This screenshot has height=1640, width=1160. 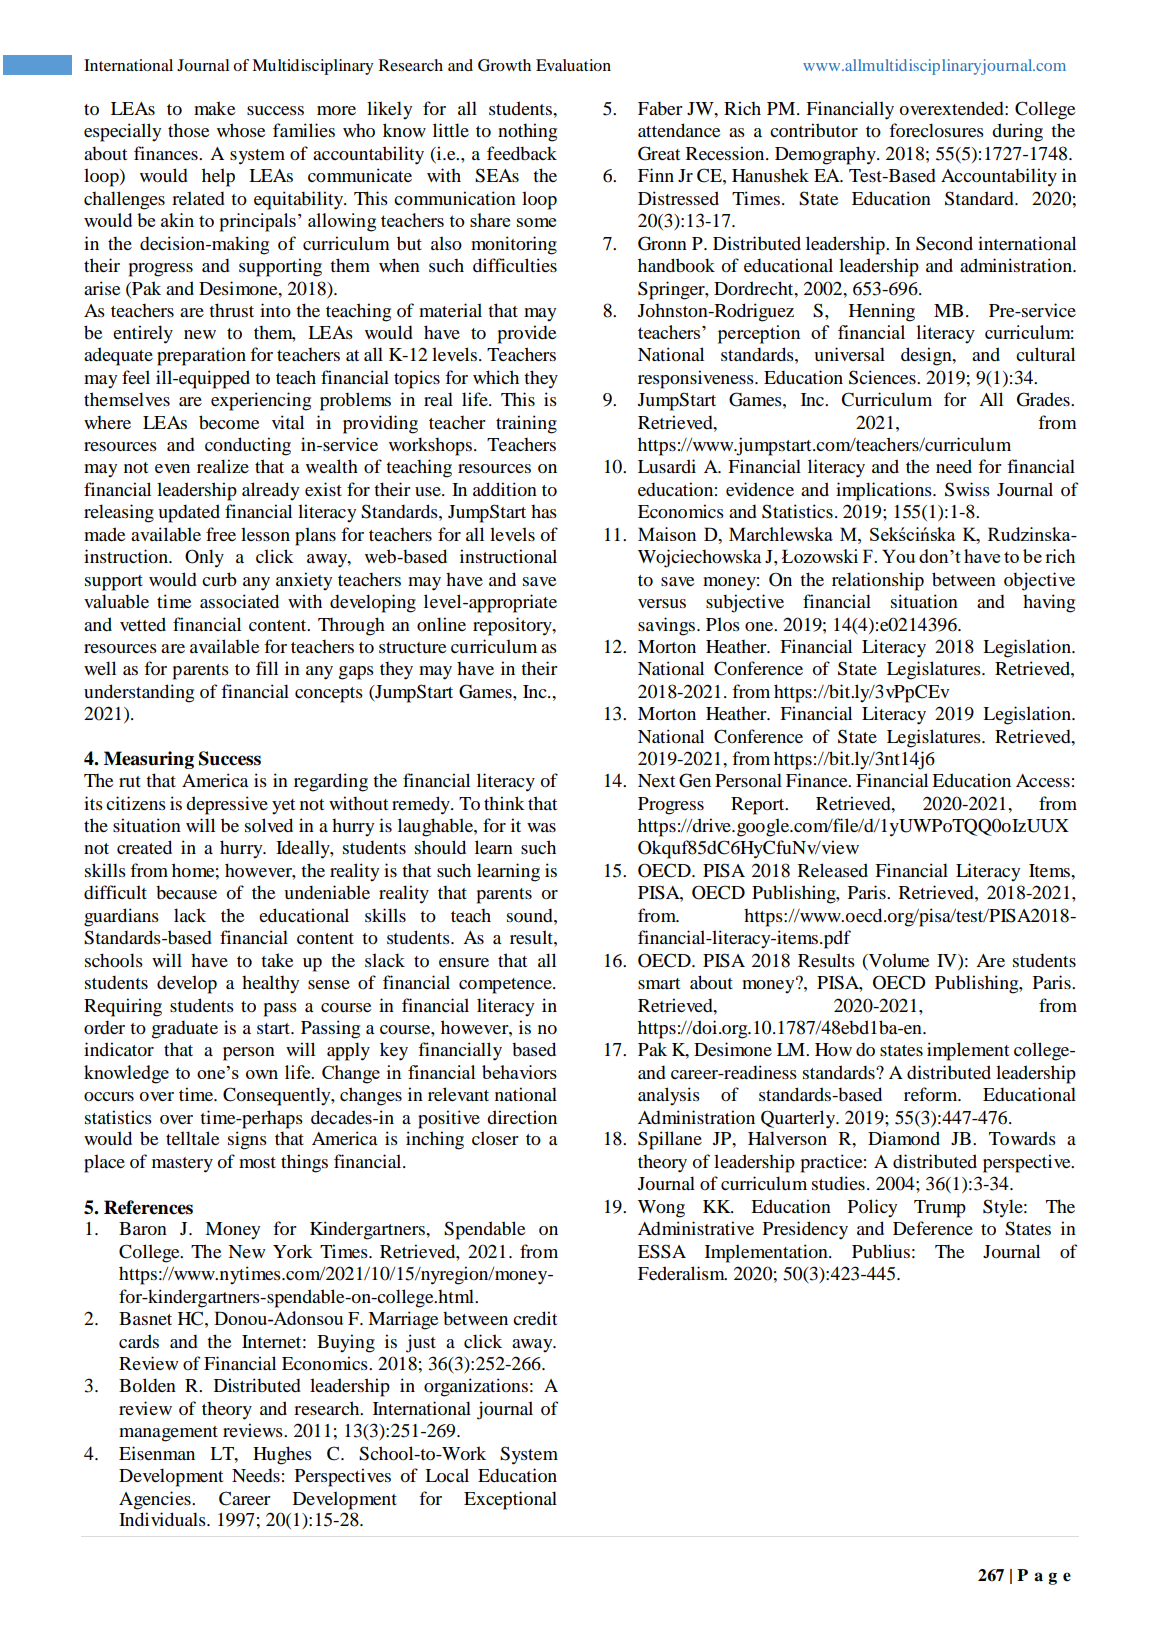 I want to click on conducting, so click(x=248, y=446).
